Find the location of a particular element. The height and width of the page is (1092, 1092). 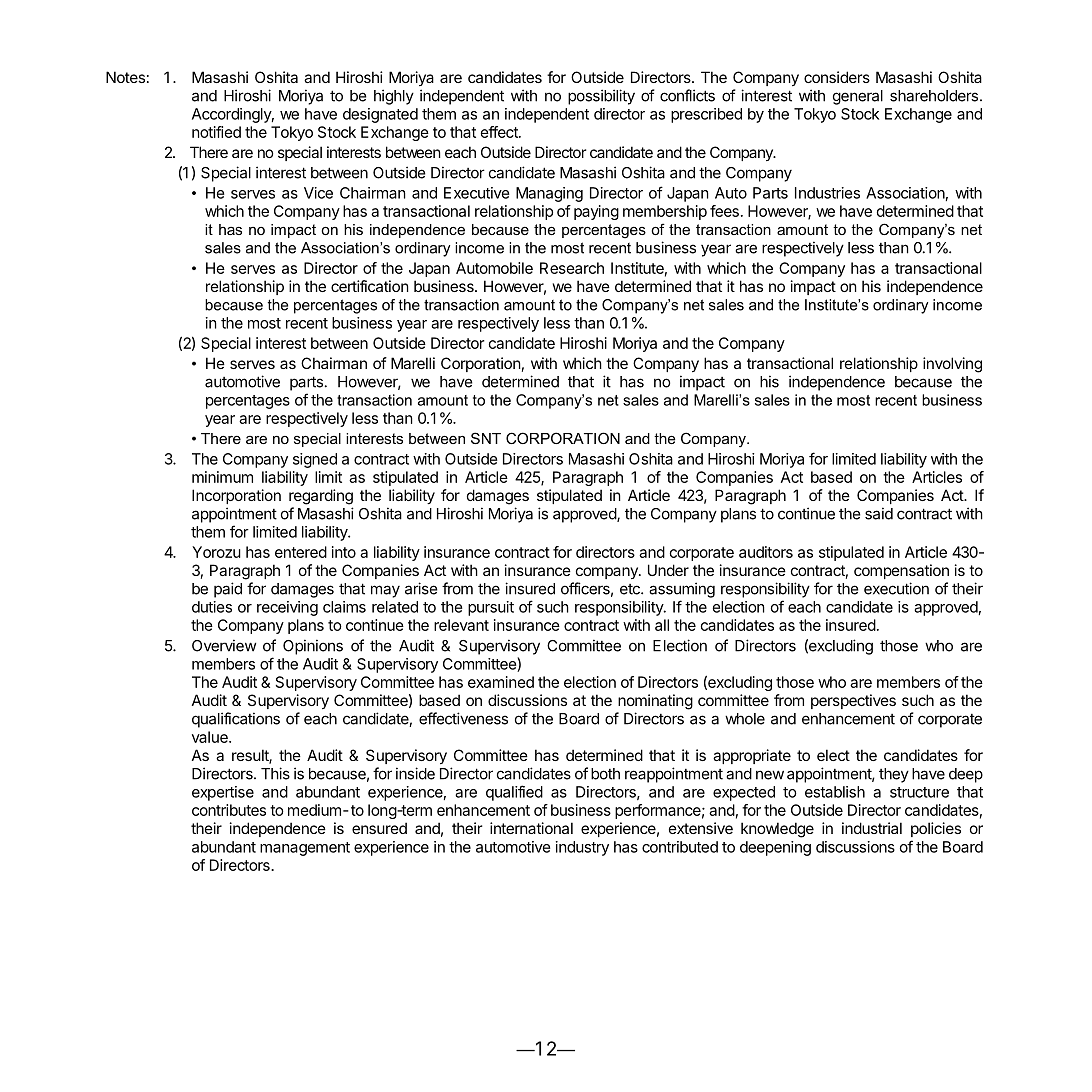

certification is located at coordinates (370, 286).
